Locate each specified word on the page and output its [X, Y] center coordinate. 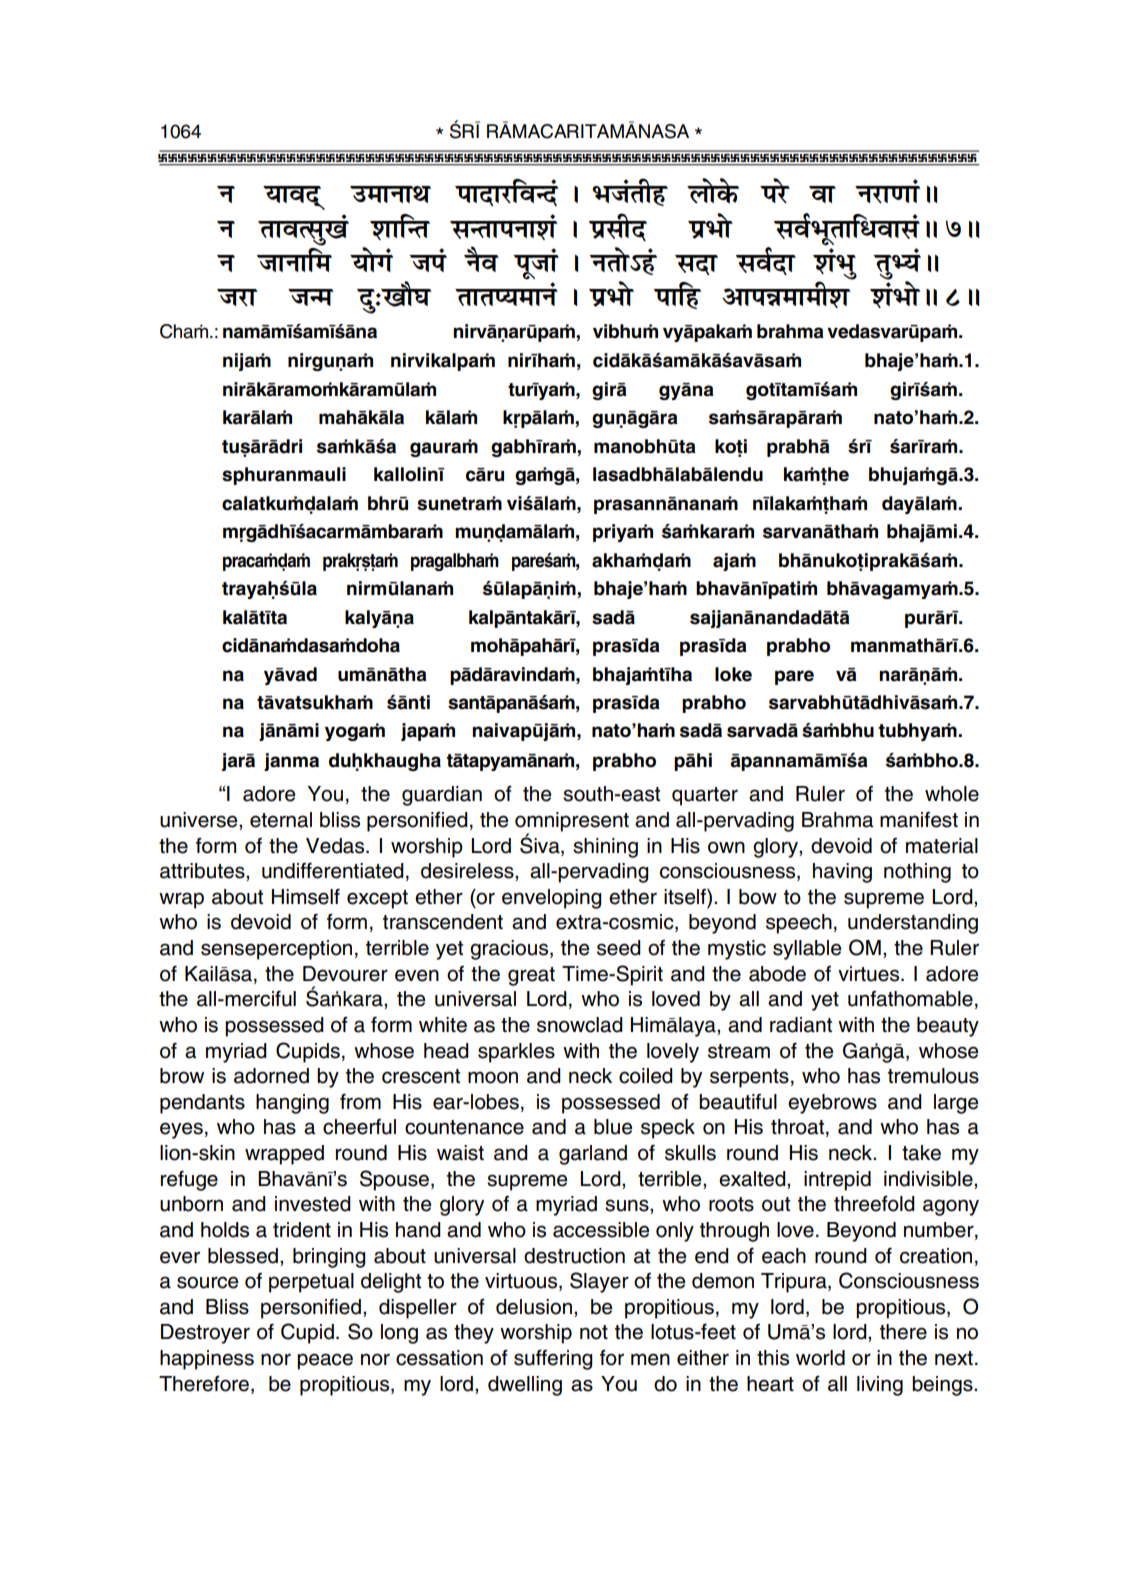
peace [325, 1361]
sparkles [516, 1053]
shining [605, 848]
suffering [553, 1359]
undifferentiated [333, 870]
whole [952, 794]
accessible [601, 1230]
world [820, 1358]
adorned [271, 1076]
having [842, 873]
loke [733, 674]
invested [313, 1204]
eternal [281, 820]
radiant [801, 1025]
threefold [874, 1203]
